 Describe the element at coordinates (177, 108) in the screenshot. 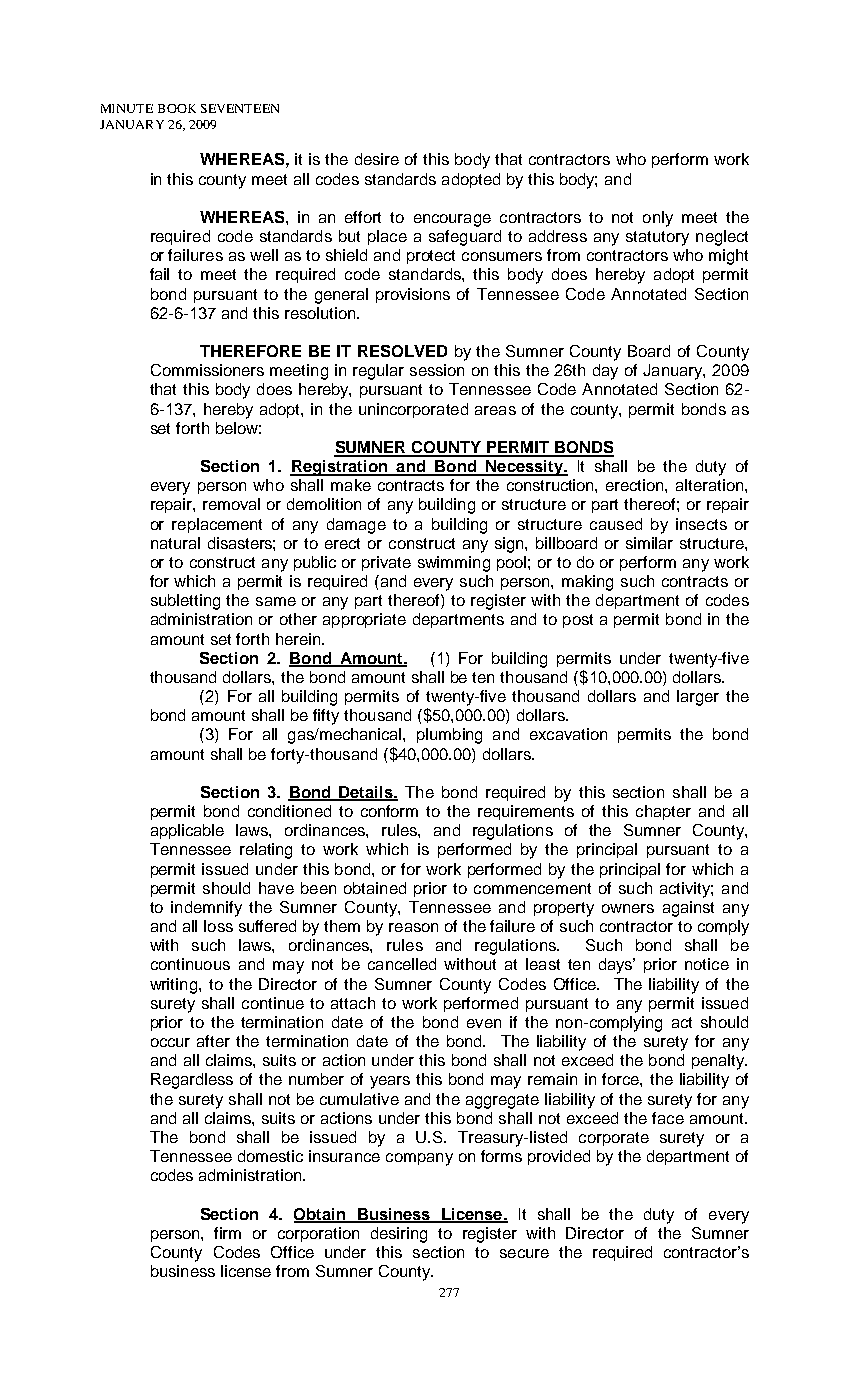

I see `BOOK` at that location.
